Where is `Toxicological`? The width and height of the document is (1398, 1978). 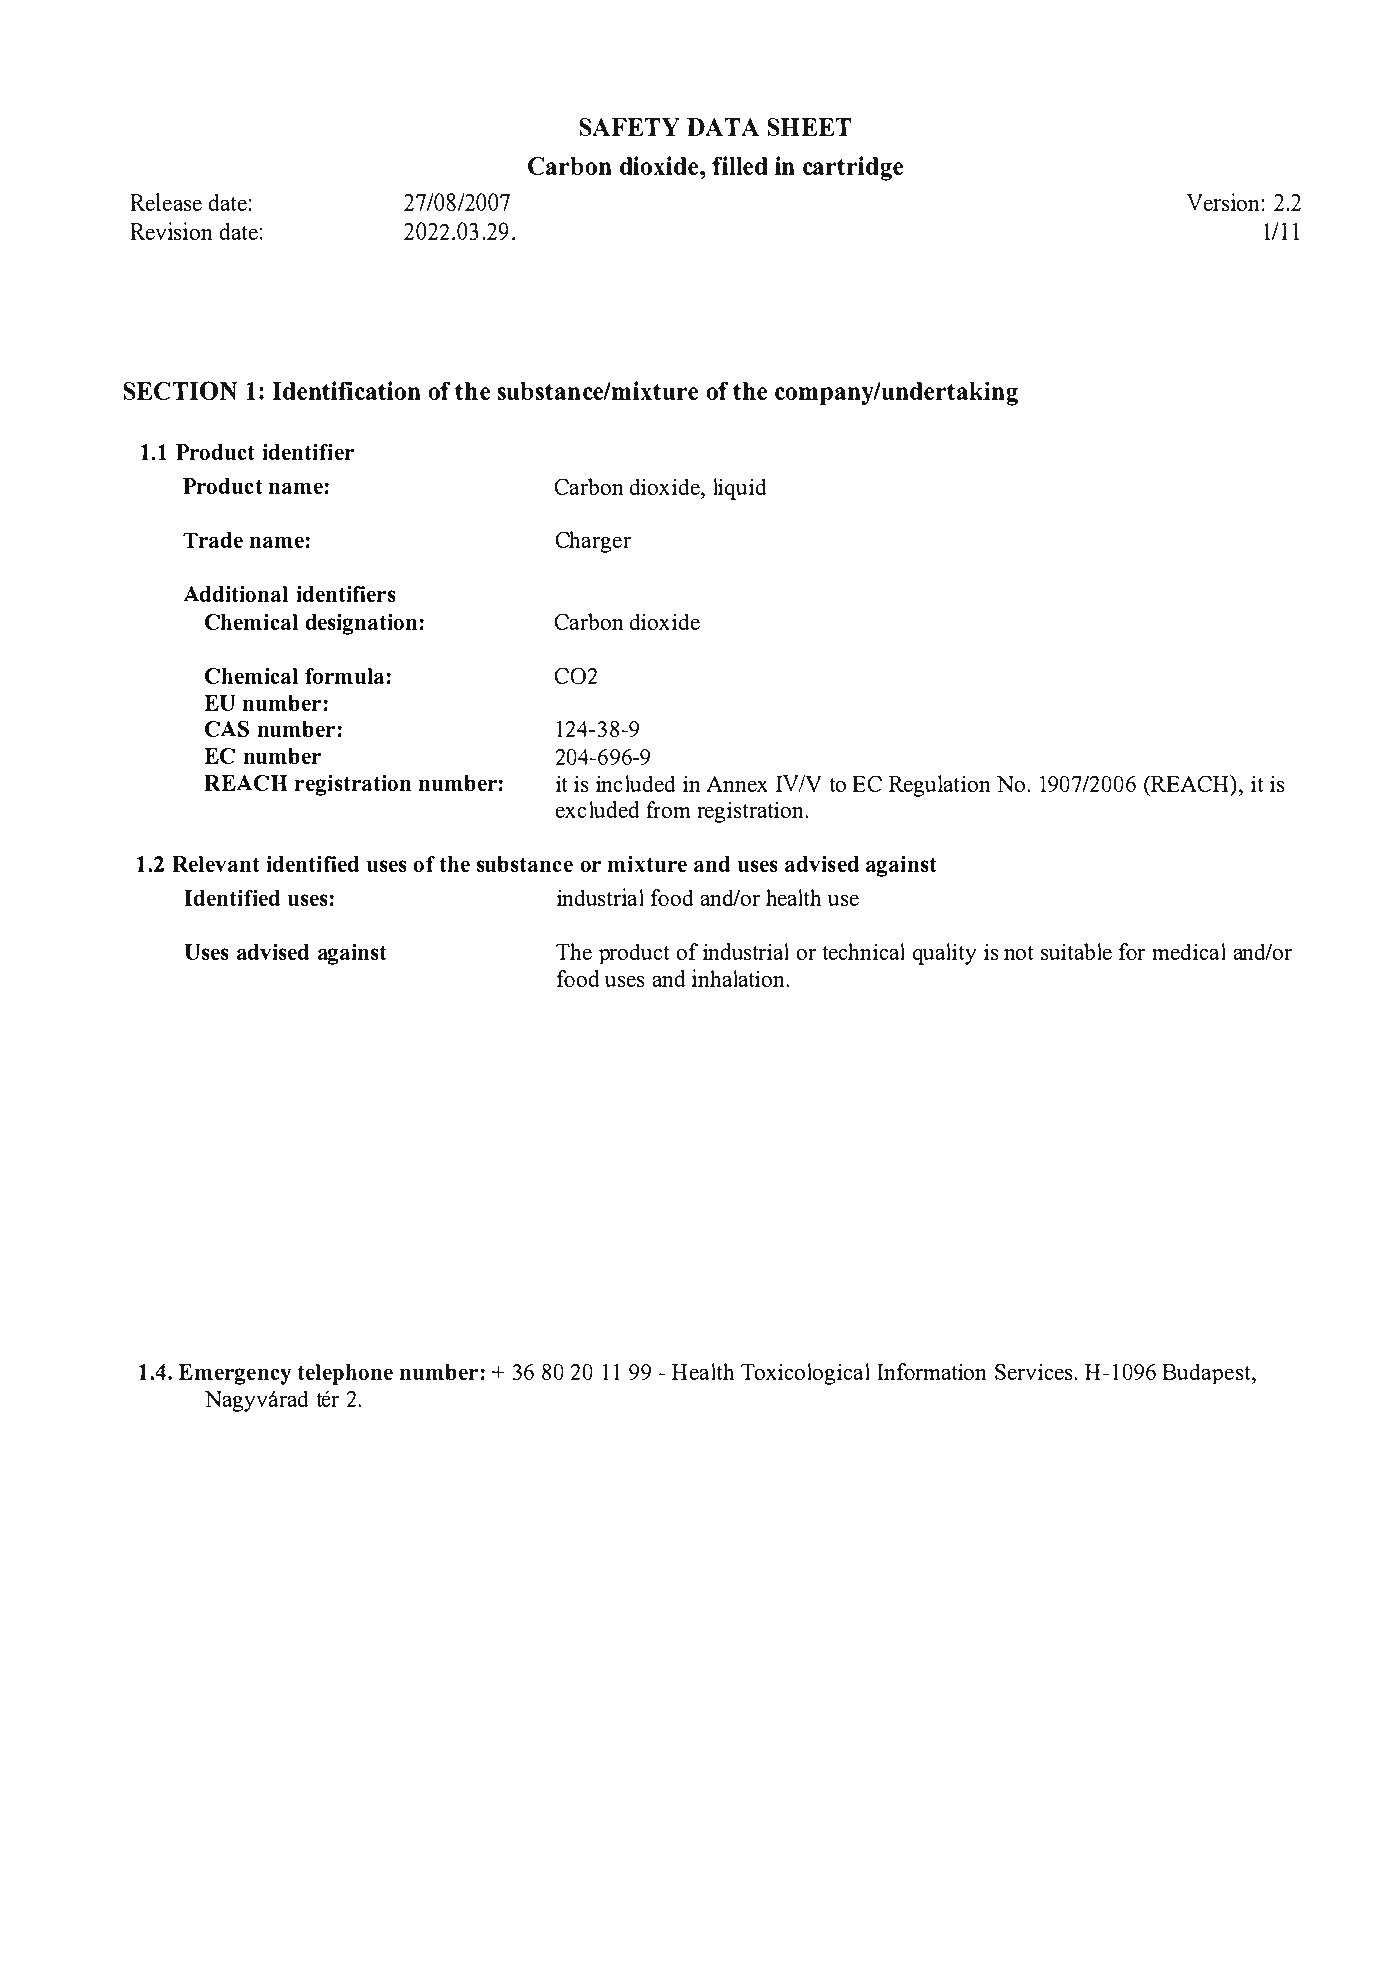 Toxicological is located at coordinates (805, 1374).
